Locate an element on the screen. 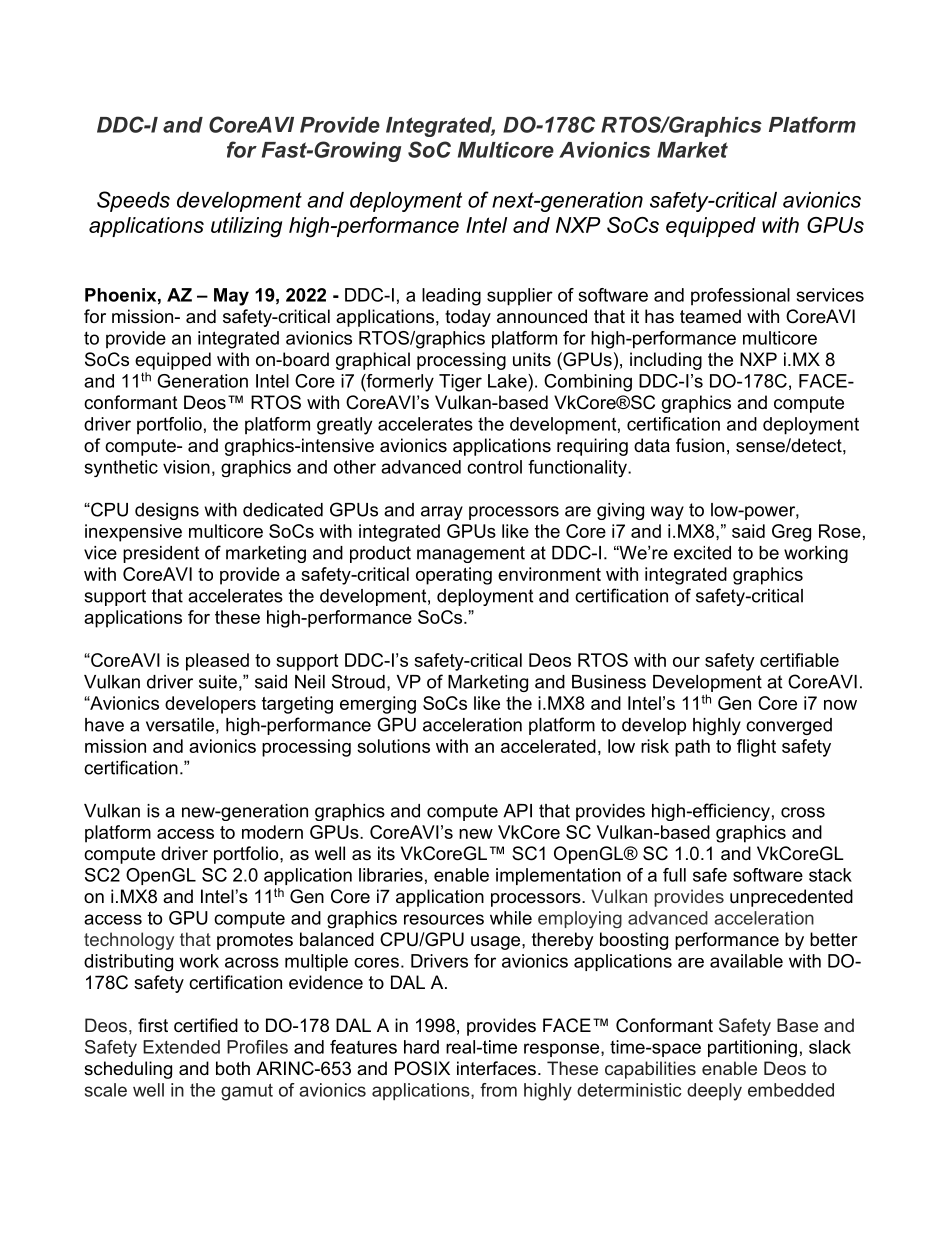  Extended is located at coordinates (181, 1047).
